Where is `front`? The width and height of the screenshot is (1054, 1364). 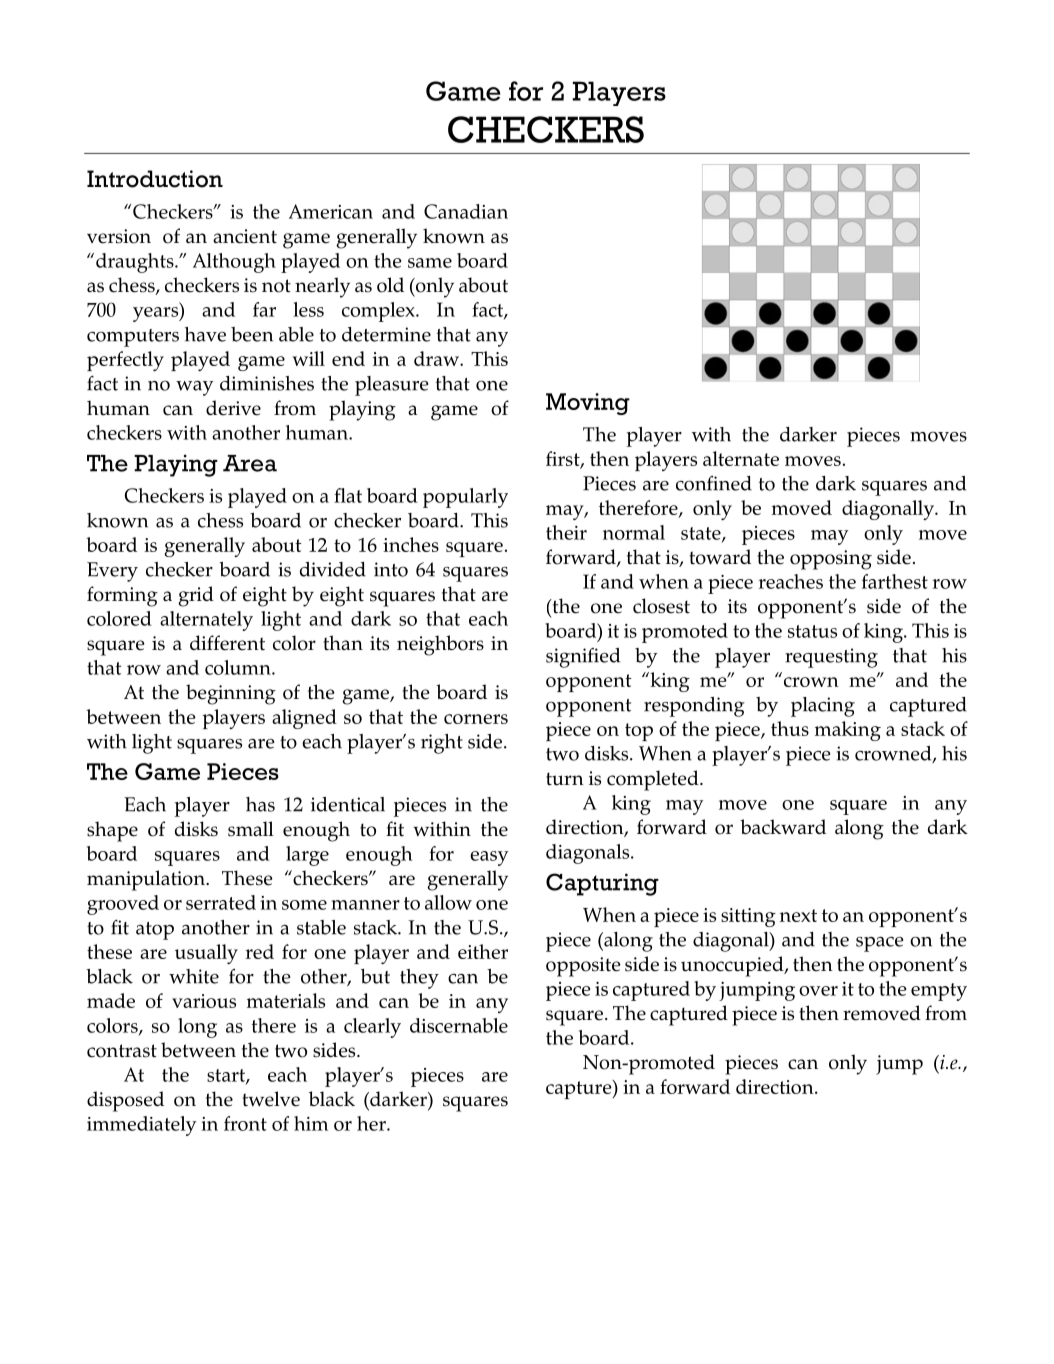 front is located at coordinates (245, 1123).
